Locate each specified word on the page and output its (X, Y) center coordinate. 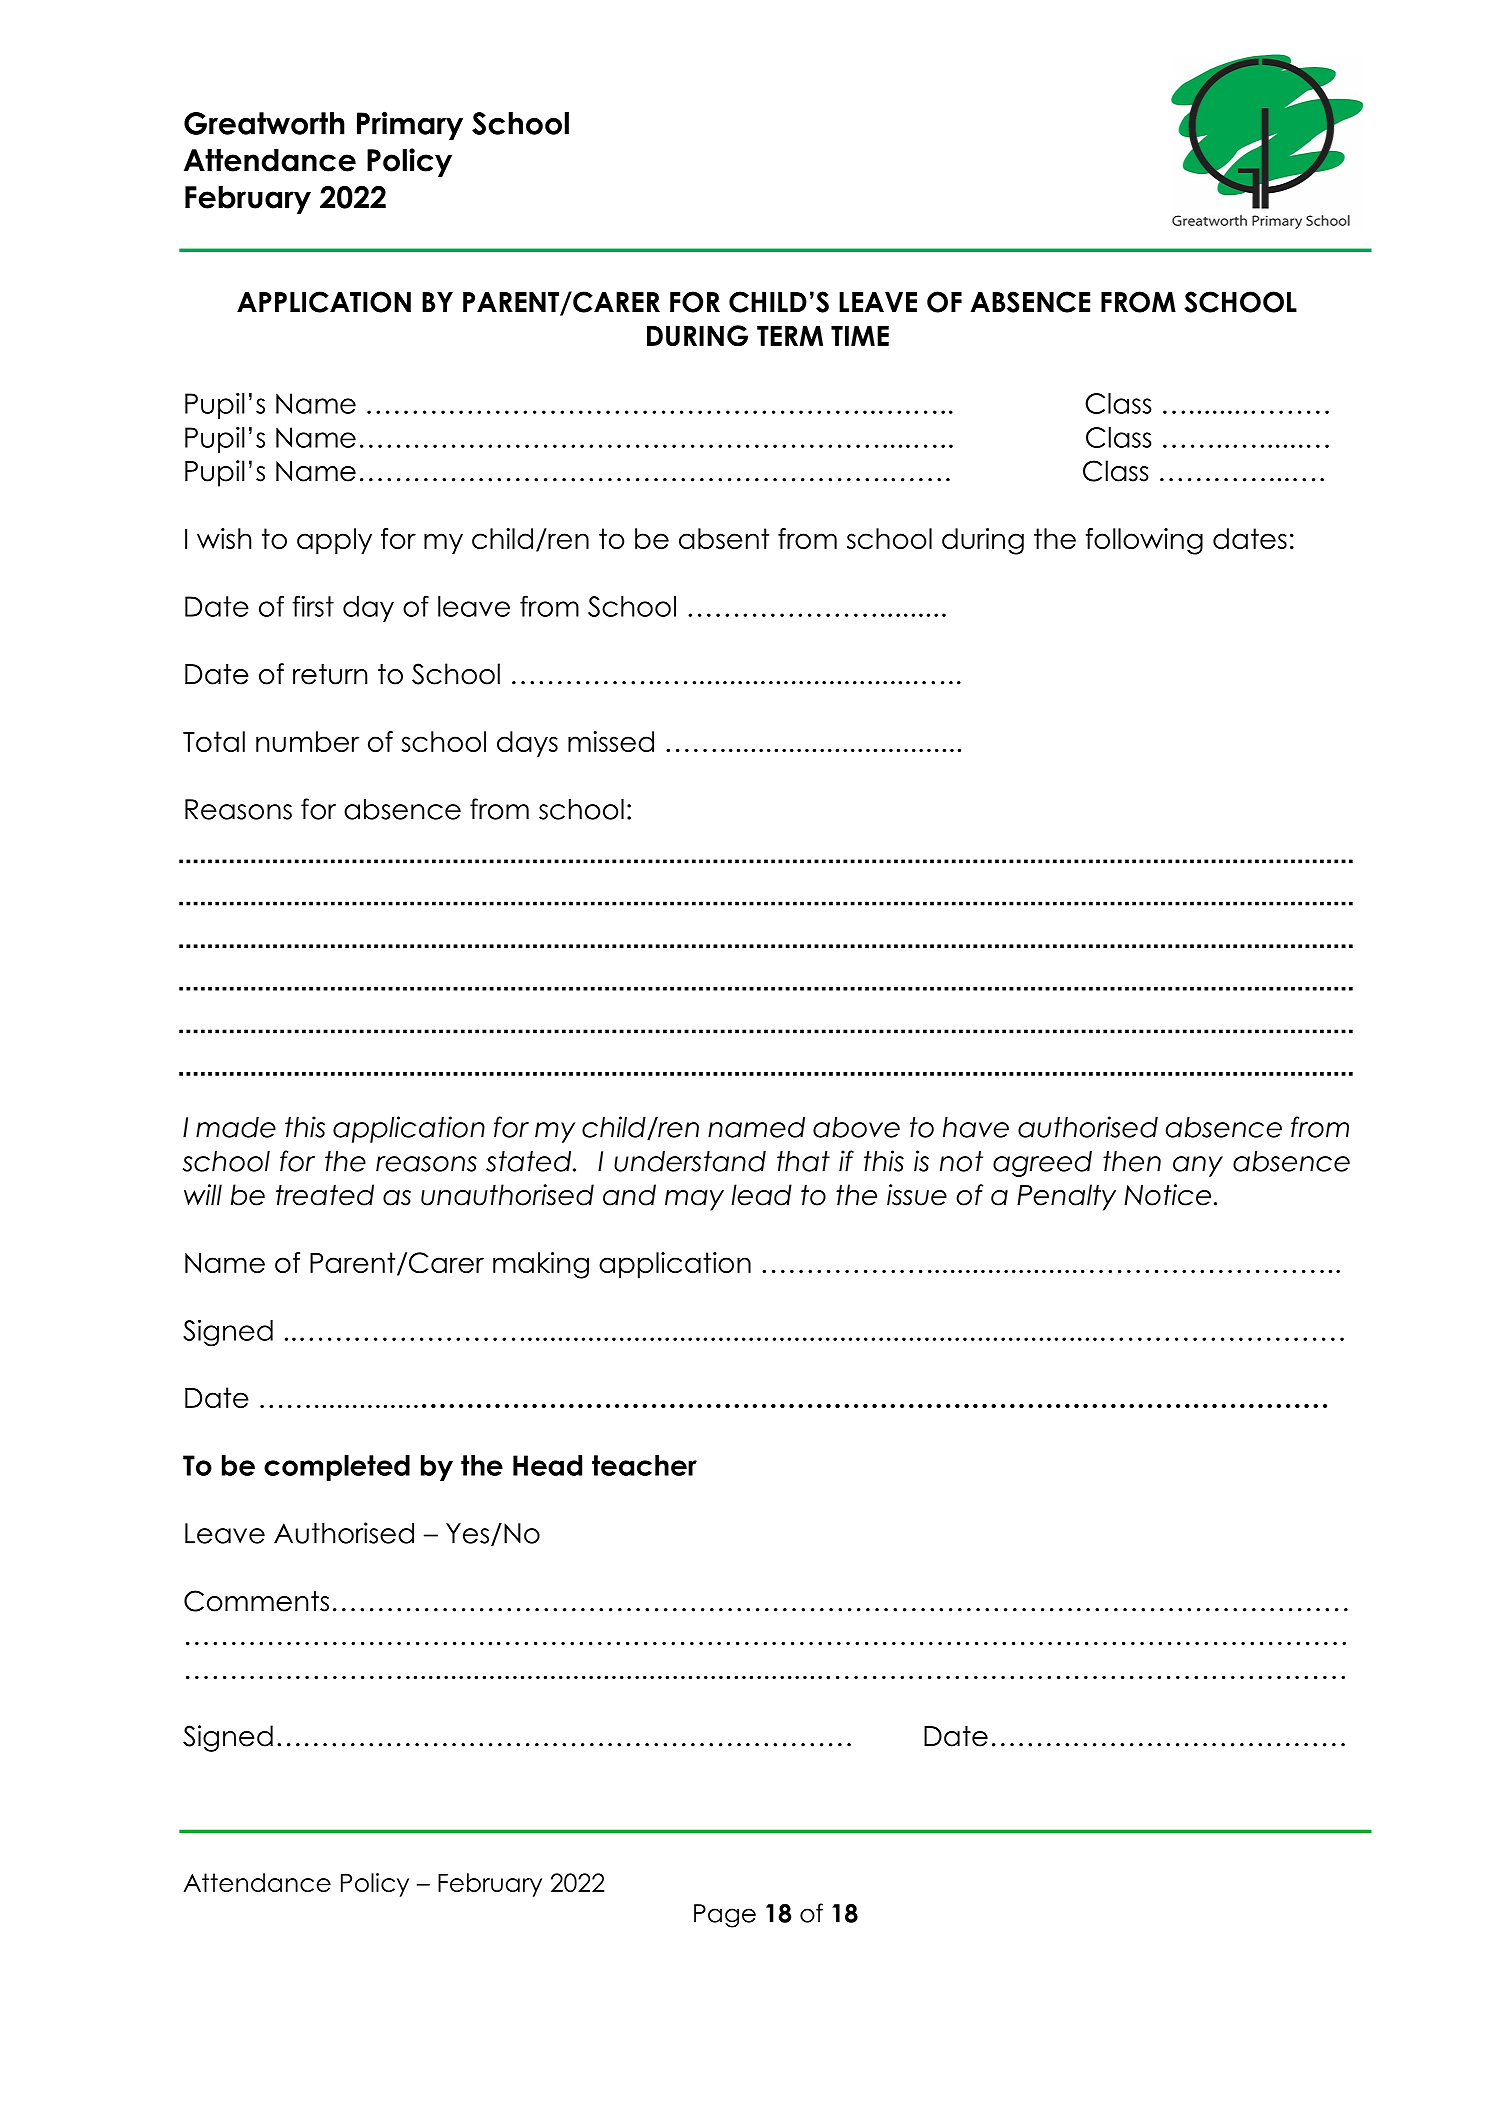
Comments (256, 1601)
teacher (644, 1465)
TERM (790, 336)
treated (325, 1195)
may (694, 1200)
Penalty (1066, 1197)
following (1144, 541)
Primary (410, 125)
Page (725, 1916)
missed (611, 741)
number (307, 741)
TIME (860, 336)
